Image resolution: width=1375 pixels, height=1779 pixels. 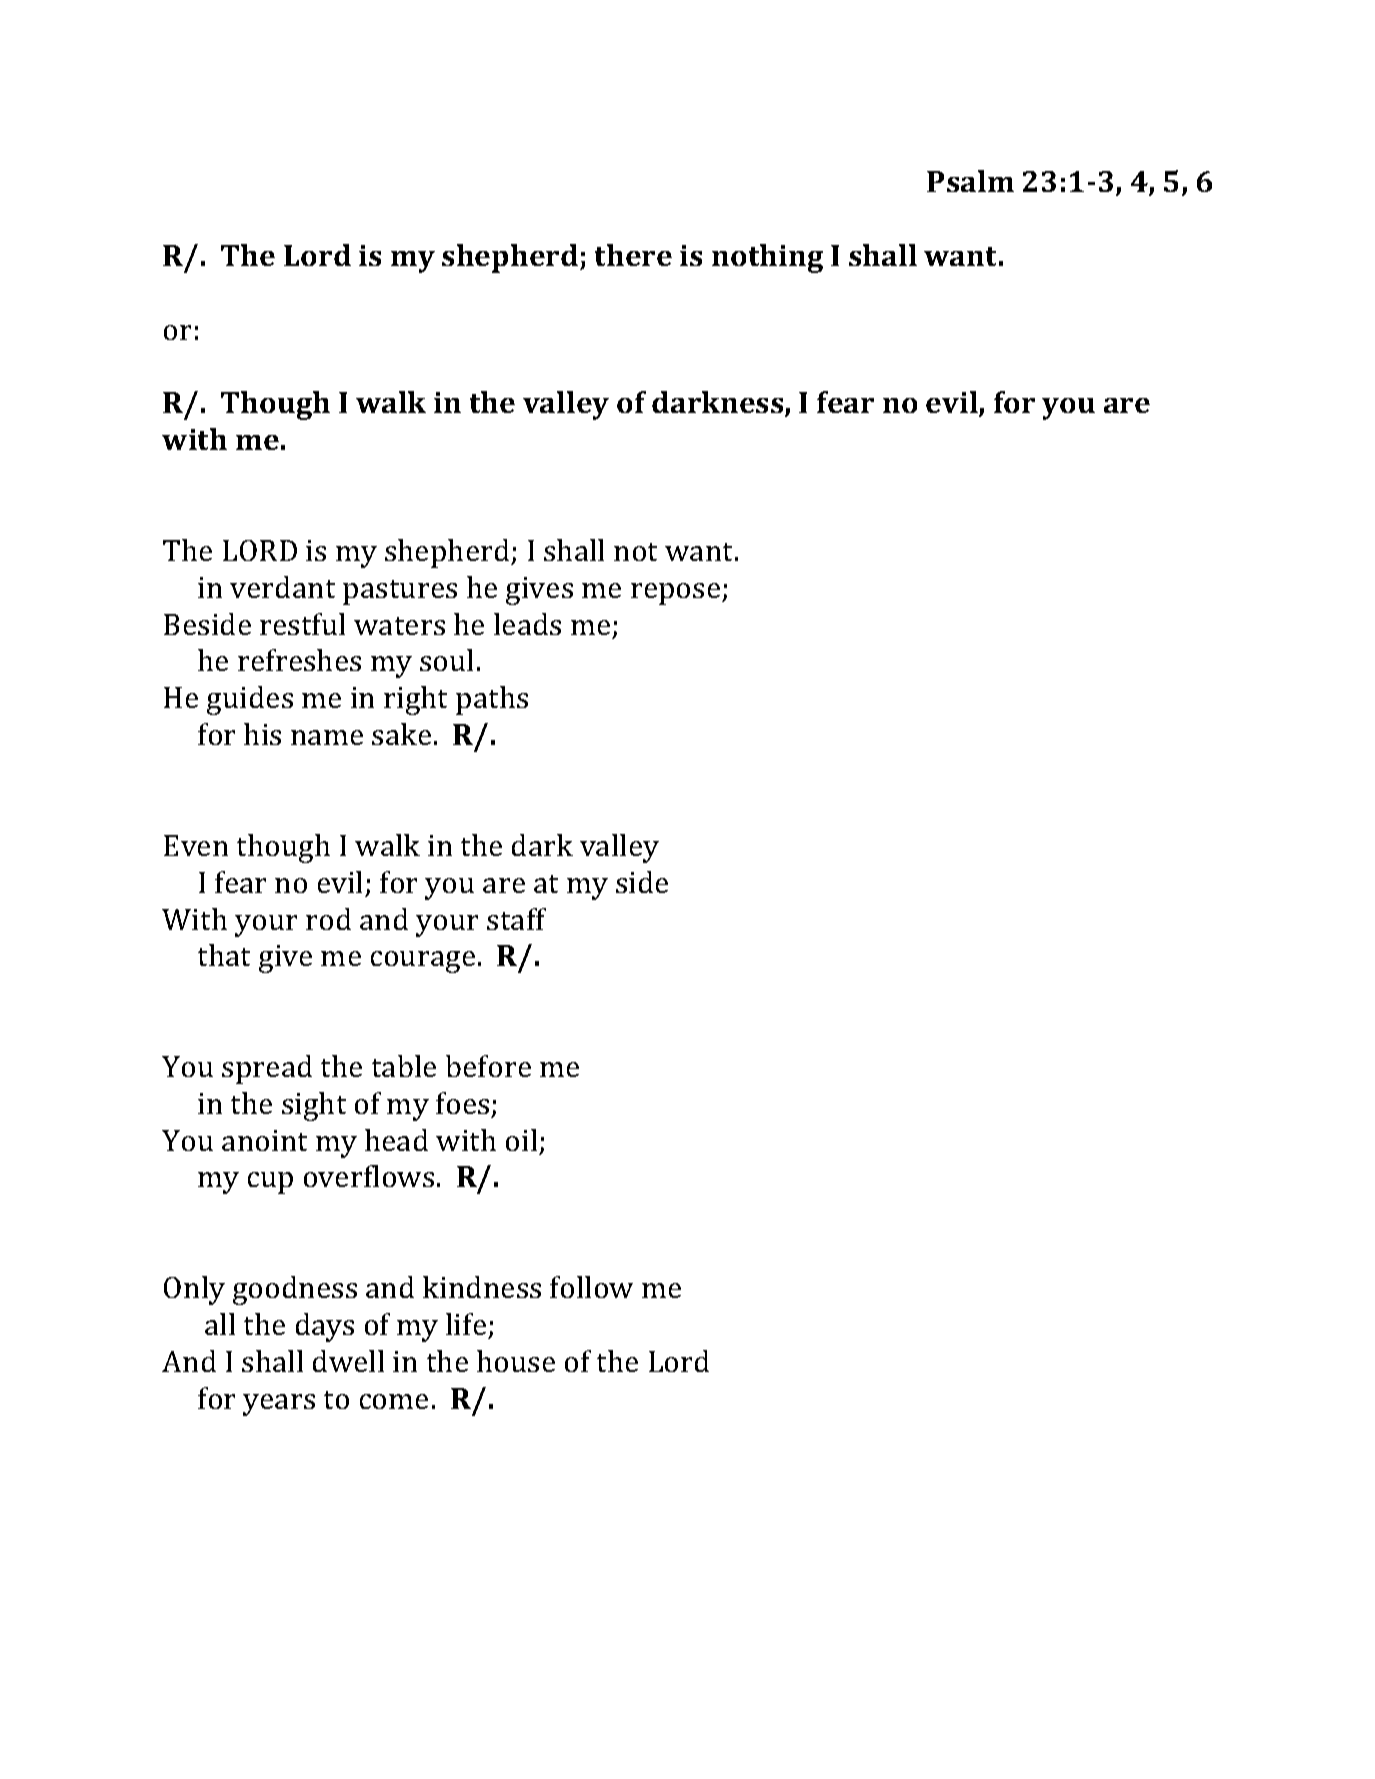 I want to click on years, so click(x=279, y=1405).
